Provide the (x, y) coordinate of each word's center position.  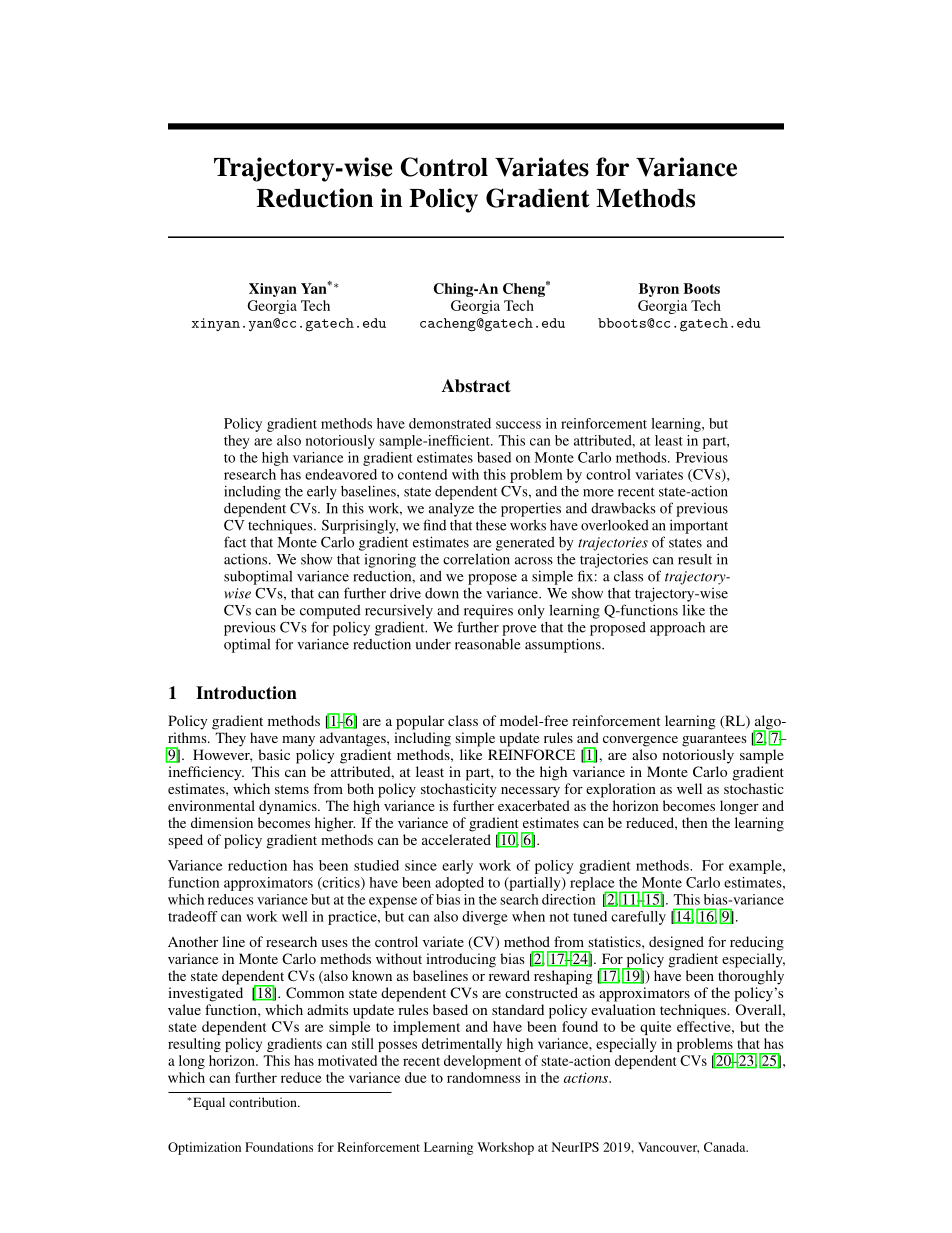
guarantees (714, 740)
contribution (264, 1102)
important (699, 527)
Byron (659, 290)
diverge (485, 918)
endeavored (341, 474)
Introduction (246, 693)
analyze (451, 509)
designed (676, 943)
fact (235, 542)
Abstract (476, 386)
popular (420, 722)
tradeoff (193, 916)
